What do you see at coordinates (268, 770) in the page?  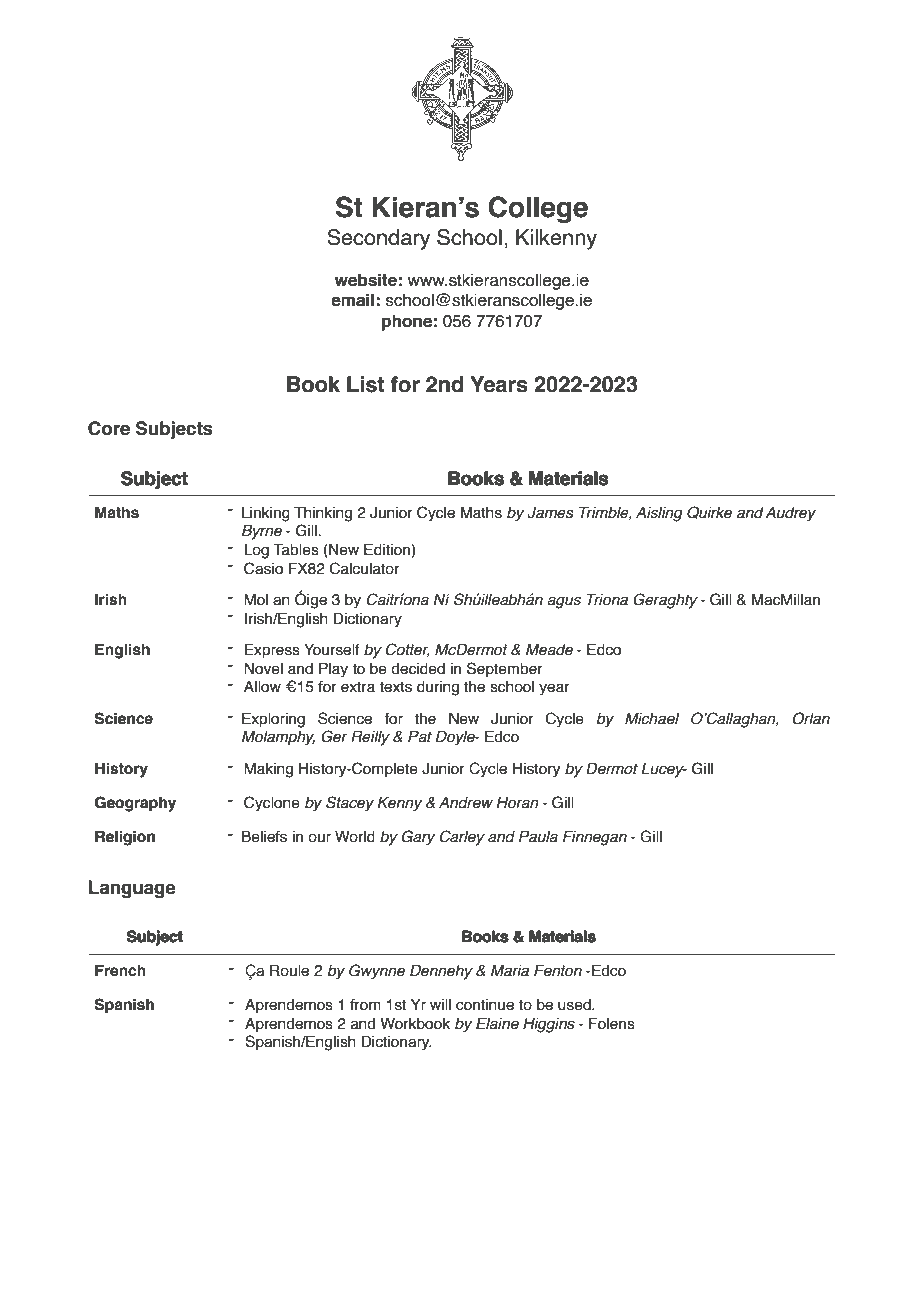 I see `Making` at bounding box center [268, 770].
